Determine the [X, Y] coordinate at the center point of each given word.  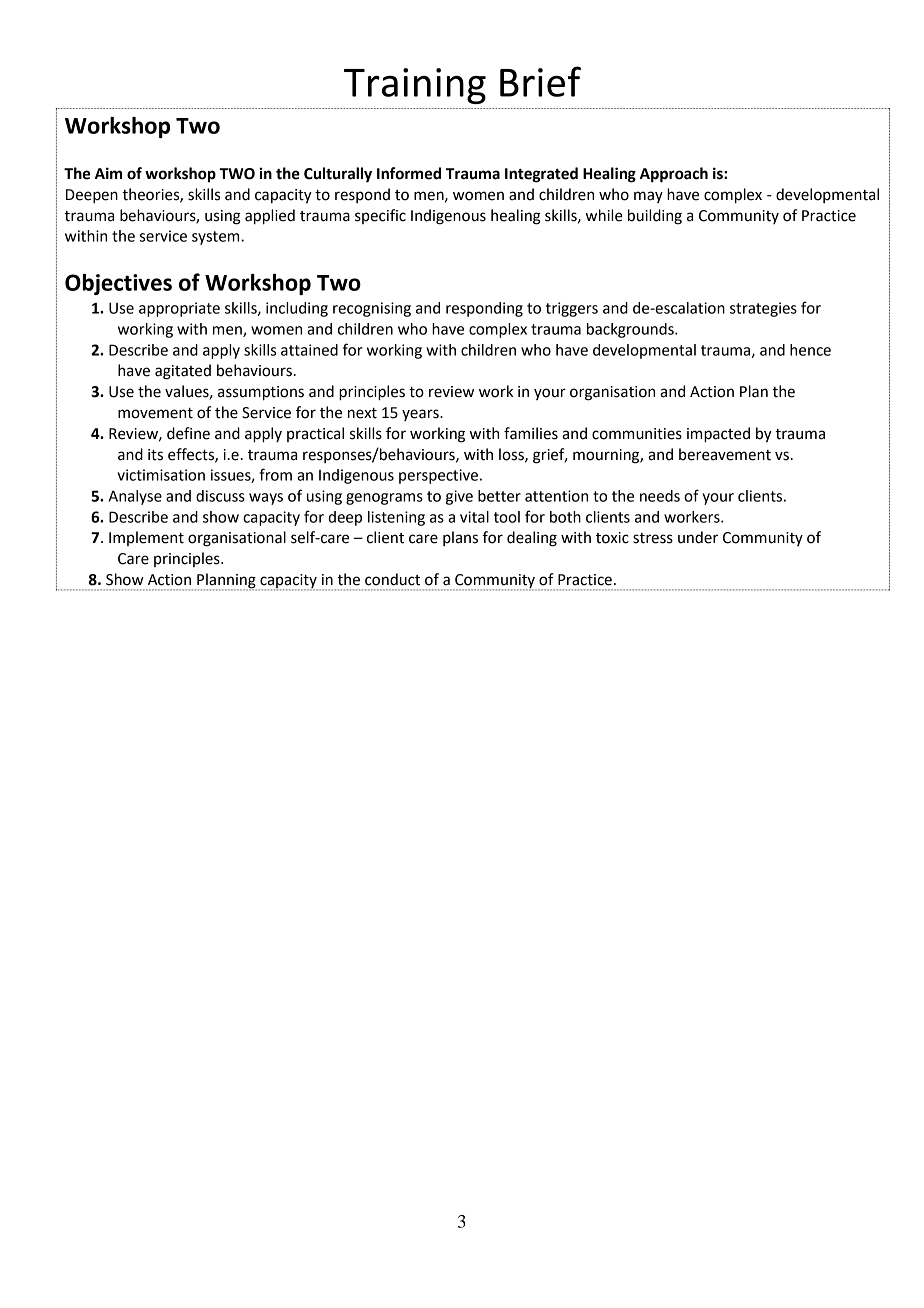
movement [155, 413]
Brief [540, 81]
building [655, 217]
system [217, 238]
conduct [392, 579]
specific [380, 216]
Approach [674, 175]
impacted [718, 435]
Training [415, 86]
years [421, 415]
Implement [146, 538]
